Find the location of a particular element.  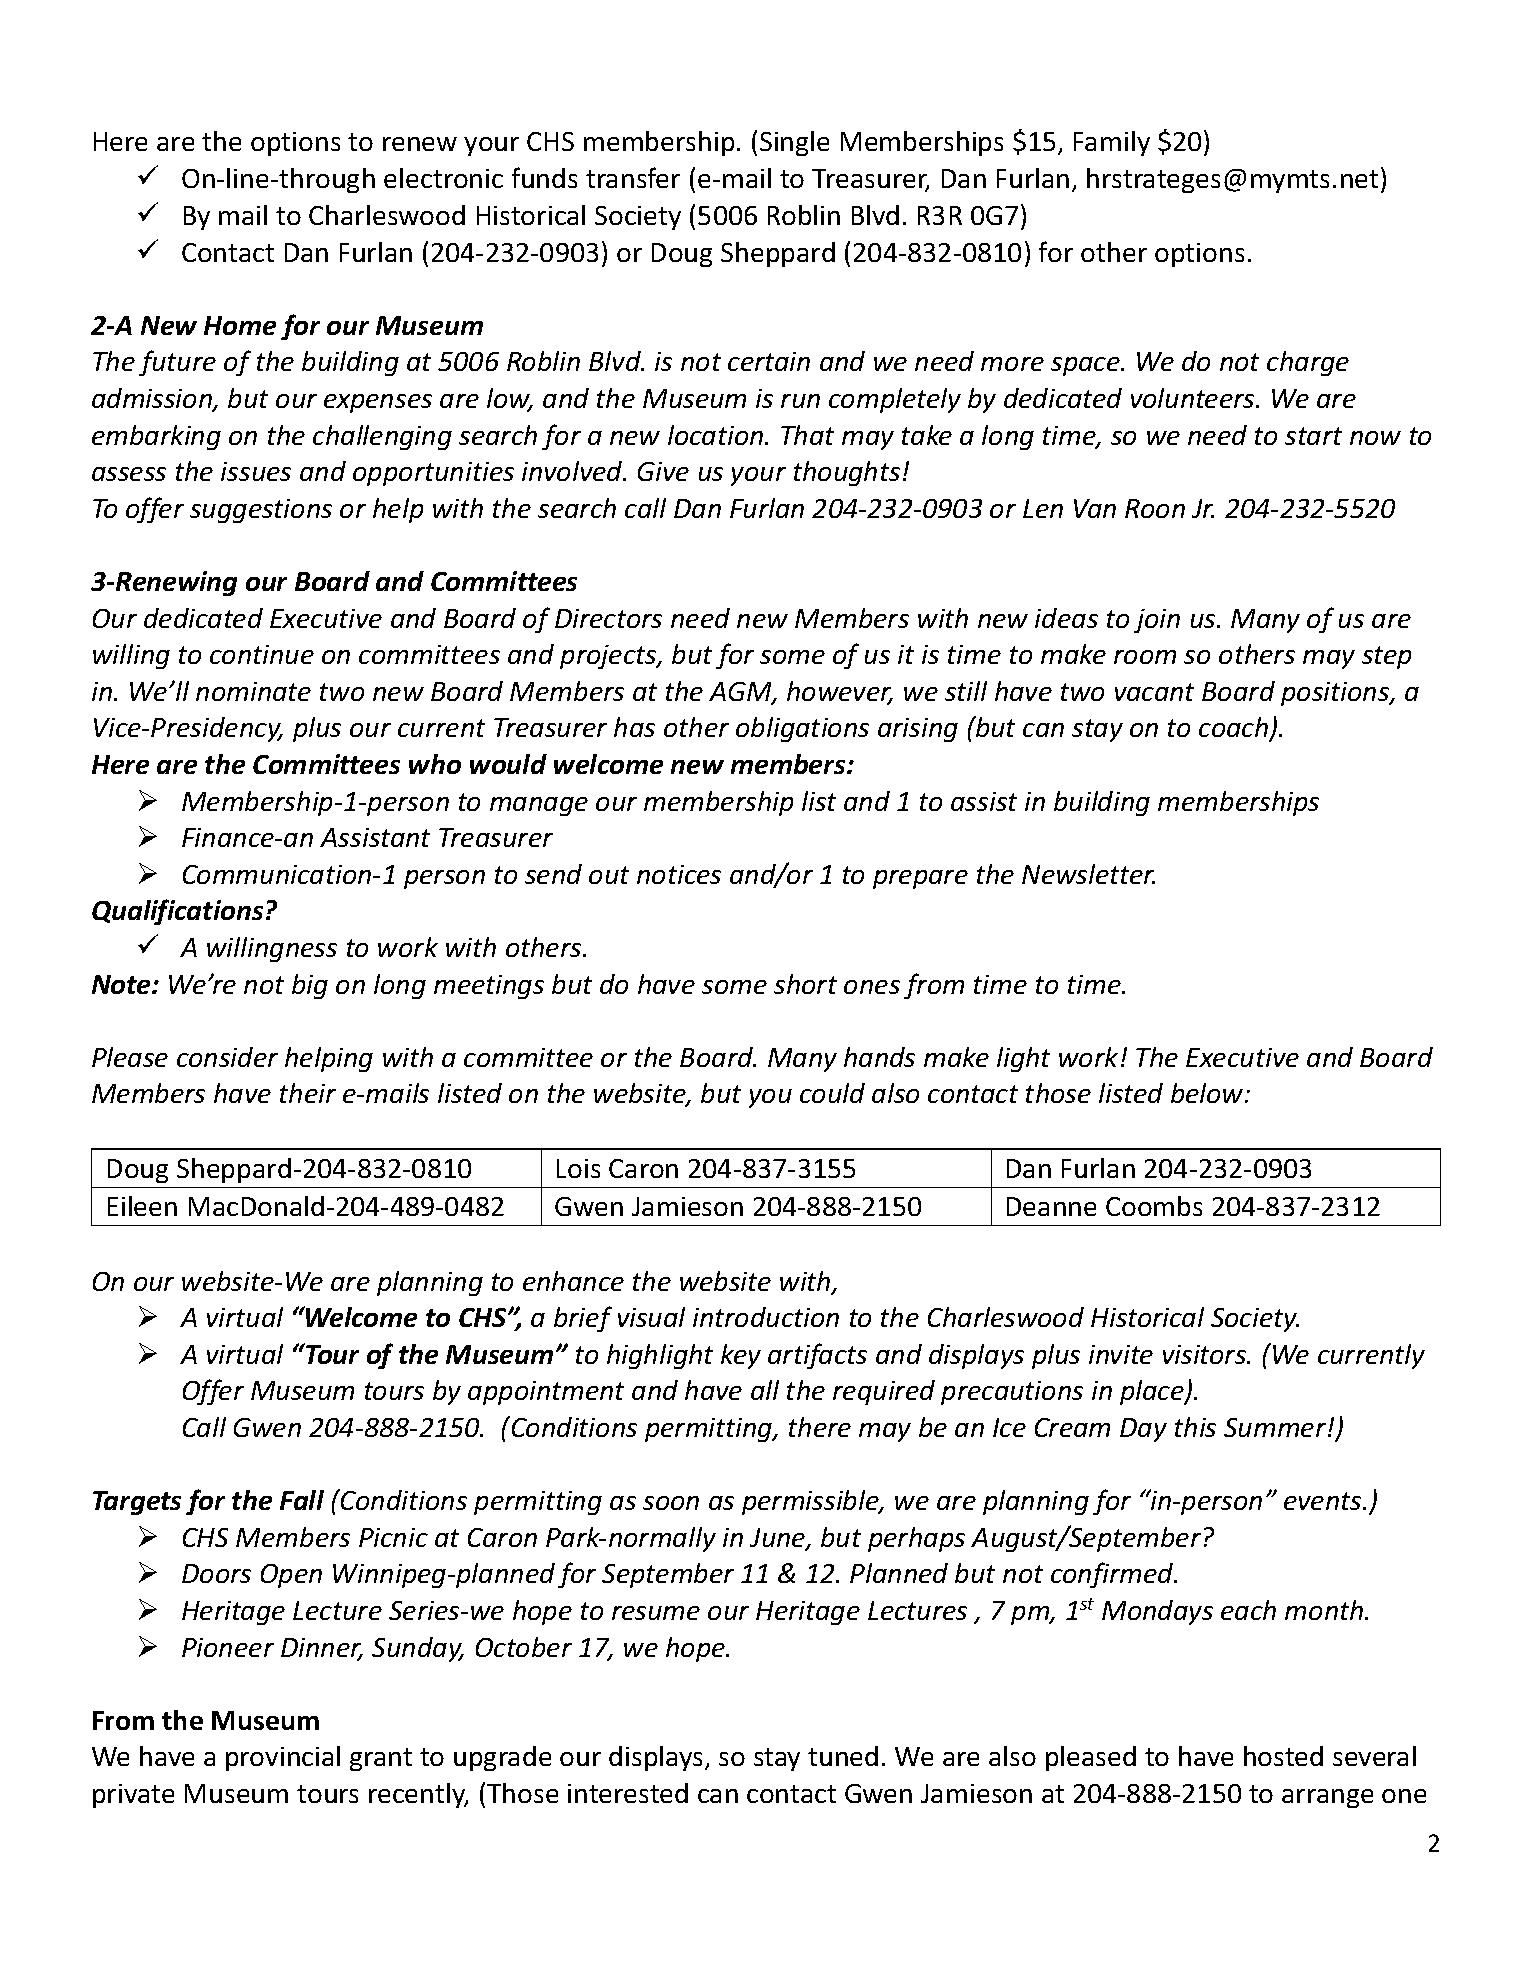

provincial is located at coordinates (283, 1758).
